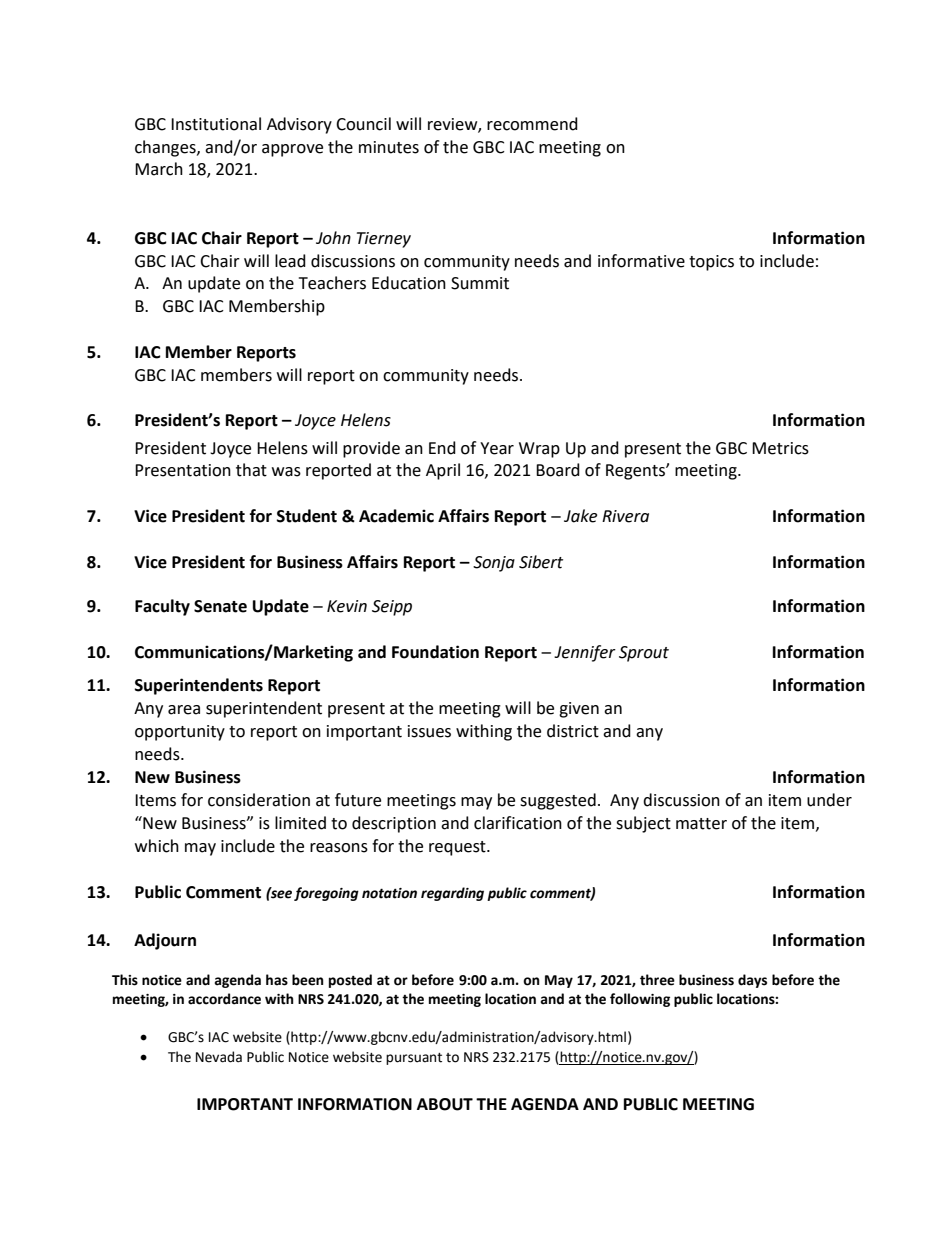 This screenshot has height=1233, width=952. What do you see at coordinates (220, 606) in the screenshot?
I see `Senate` at bounding box center [220, 606].
